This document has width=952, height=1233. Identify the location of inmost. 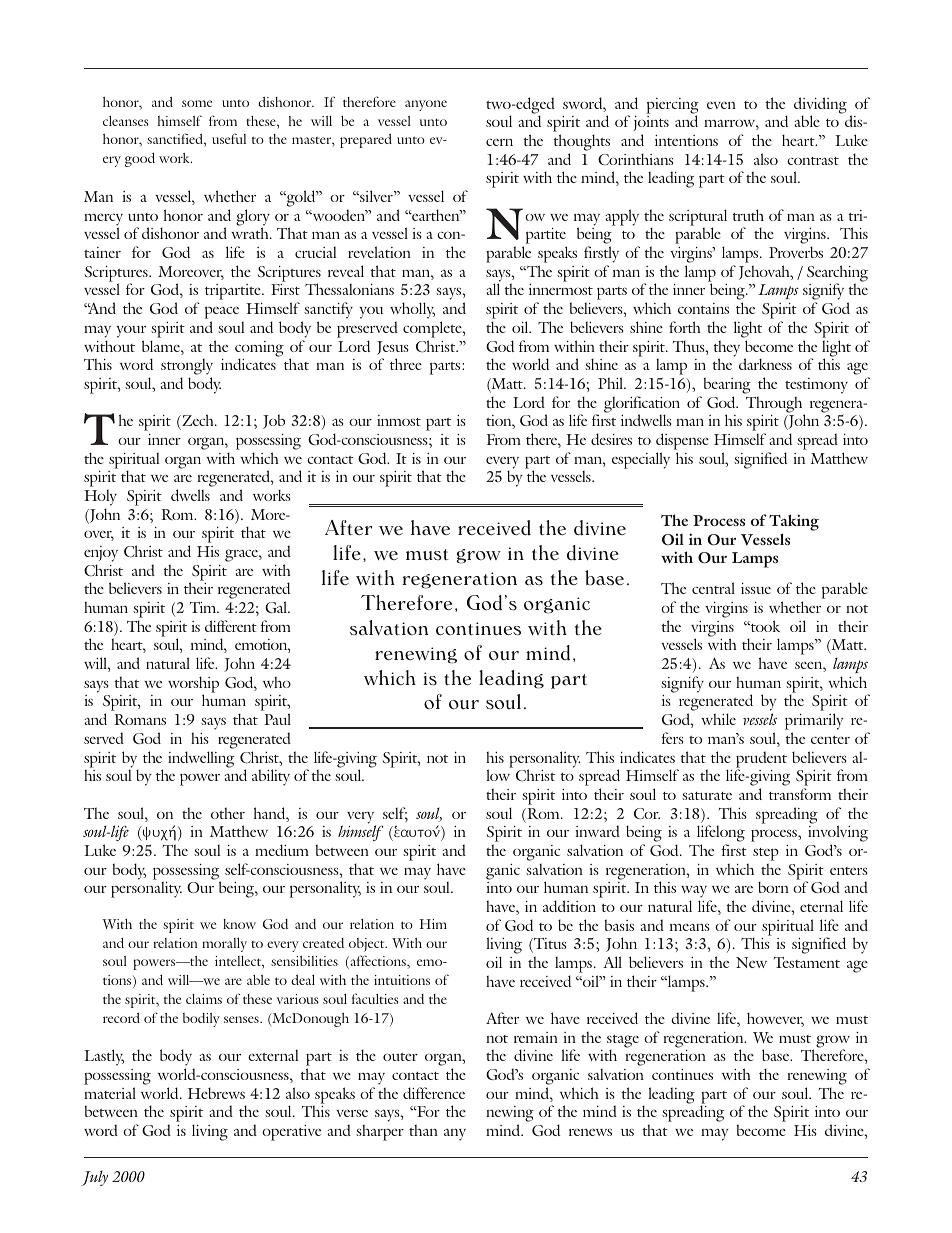
(399, 420).
